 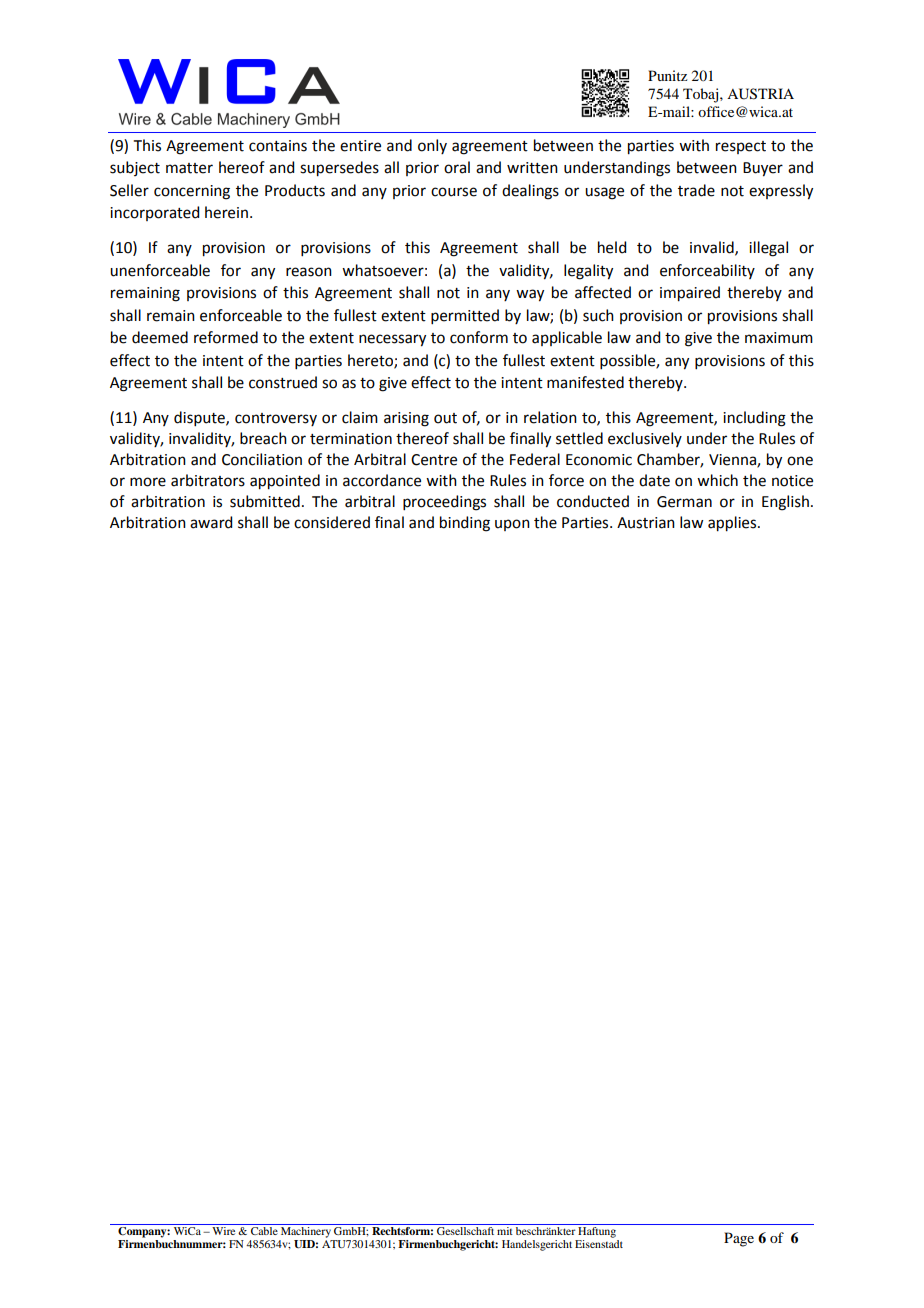 What do you see at coordinates (465, 524) in the screenshot?
I see `binding` at bounding box center [465, 524].
